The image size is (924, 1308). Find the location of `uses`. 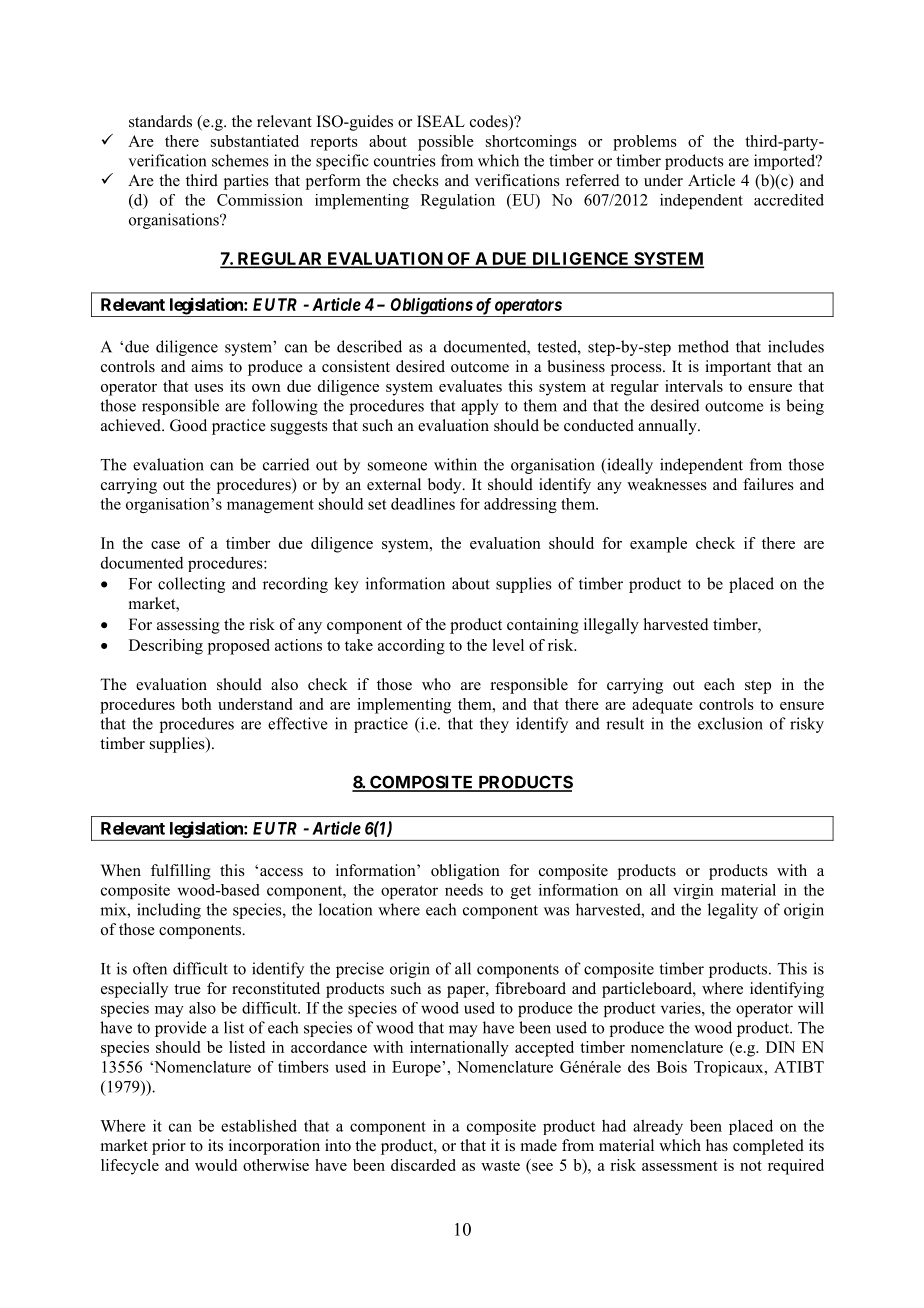

uses is located at coordinates (208, 388).
